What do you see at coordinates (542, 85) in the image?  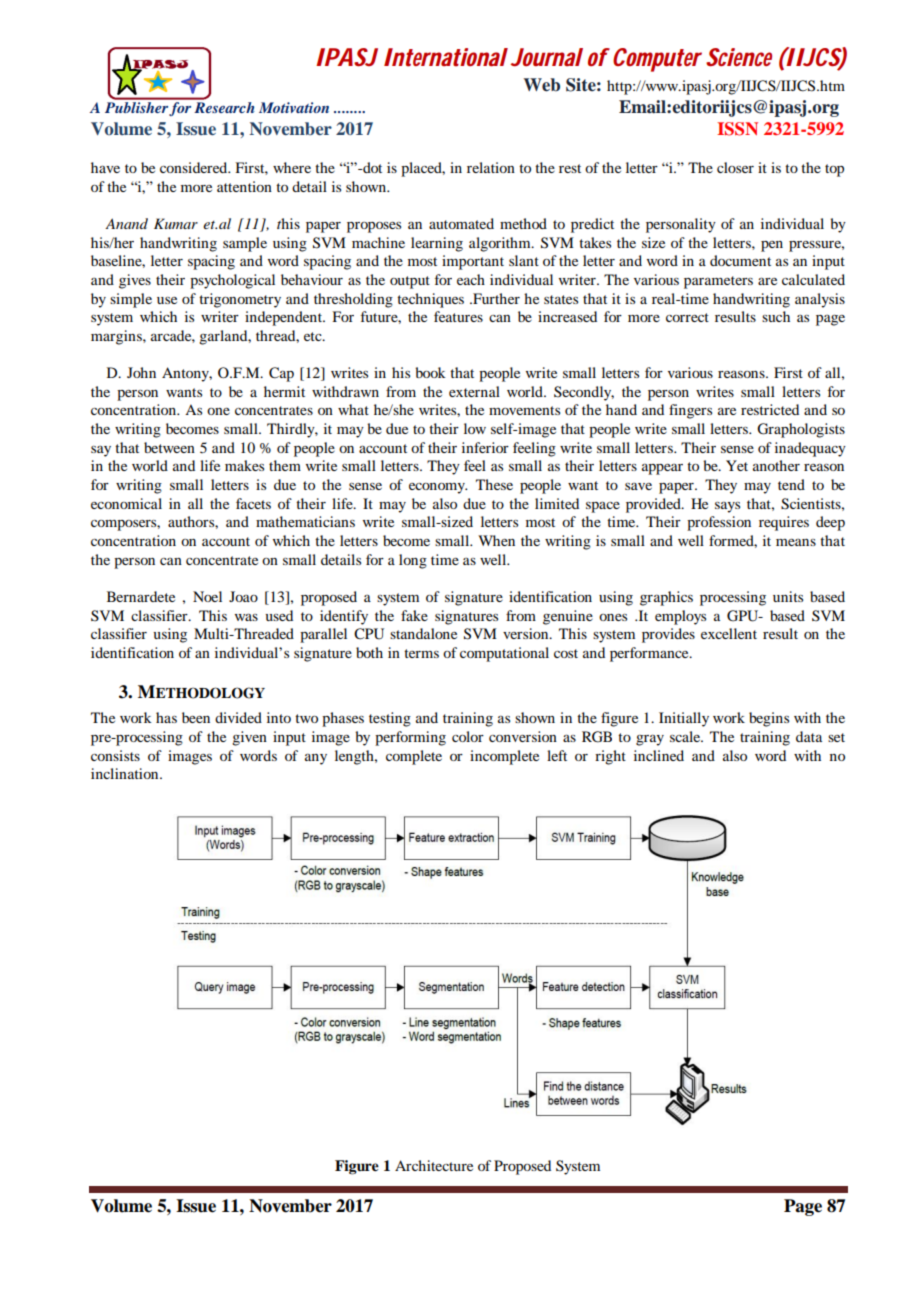 I see `Web` at bounding box center [542, 85].
